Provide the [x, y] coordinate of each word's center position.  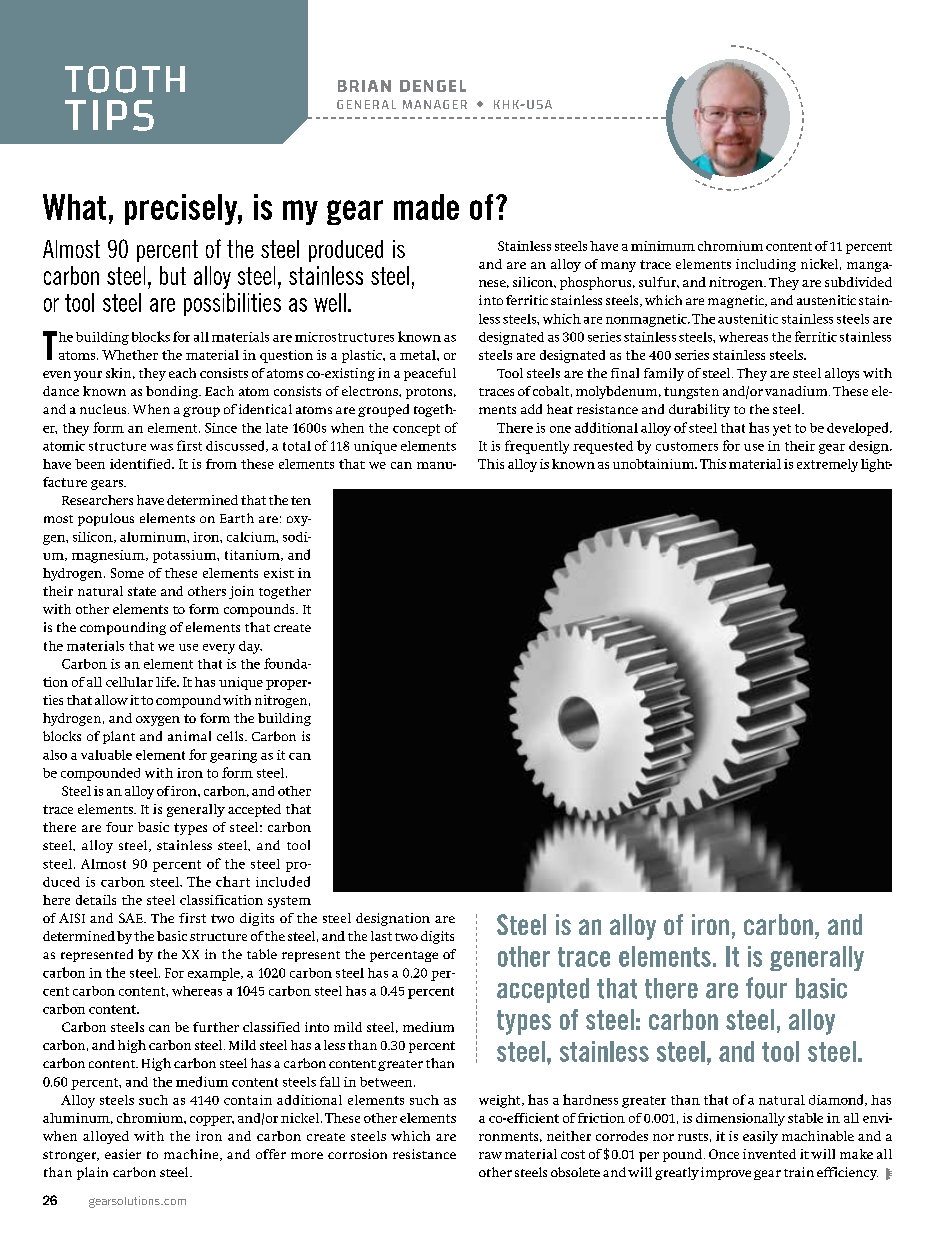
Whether [130, 355]
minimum [663, 246]
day [250, 647]
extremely [827, 465]
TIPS [109, 115]
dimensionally [740, 1119]
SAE [132, 918]
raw [490, 1155]
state [142, 591]
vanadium [797, 391]
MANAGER [435, 104]
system [289, 902]
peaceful [430, 374]
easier [123, 1154]
